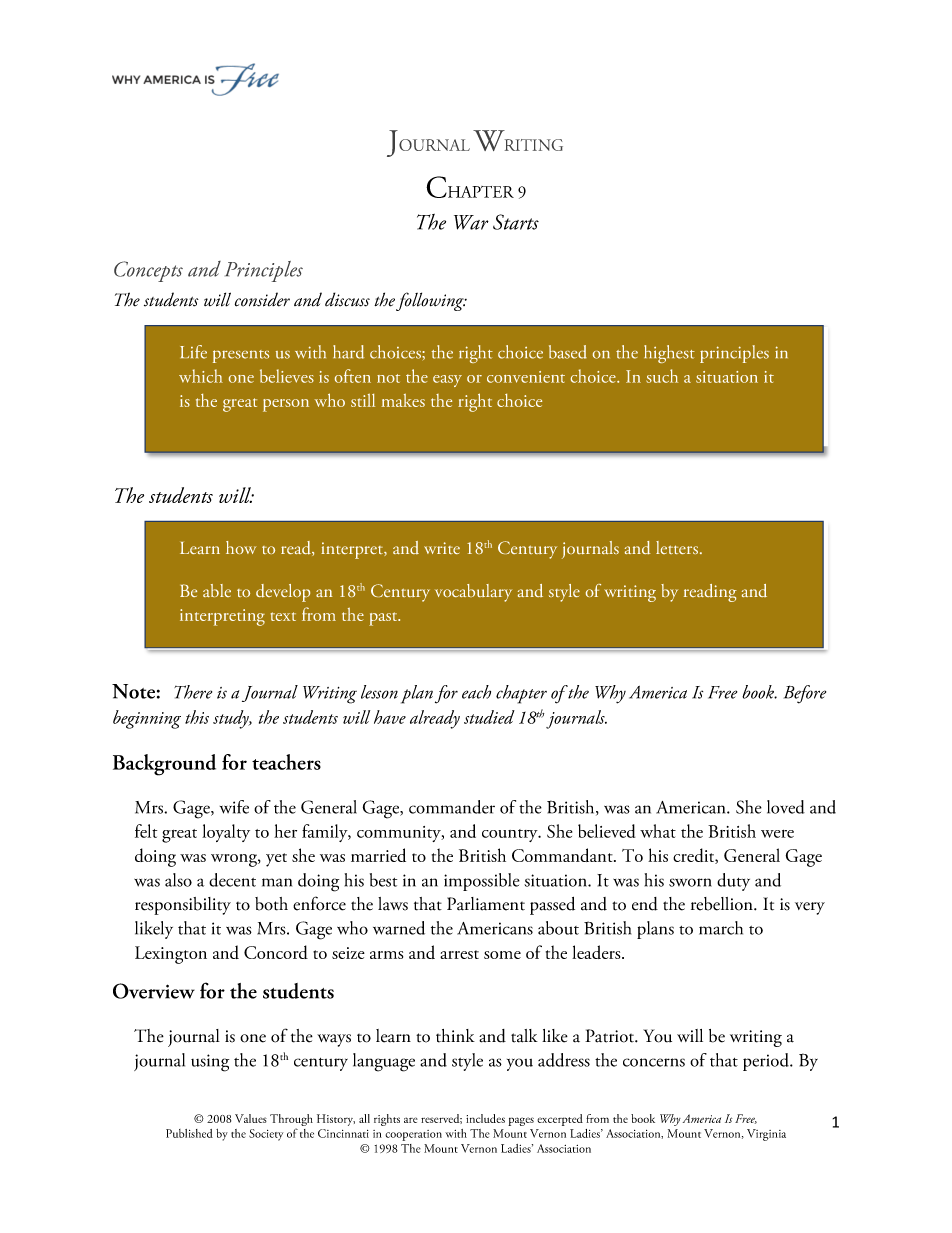  What do you see at coordinates (516, 222) in the page?
I see `Starts` at bounding box center [516, 222].
